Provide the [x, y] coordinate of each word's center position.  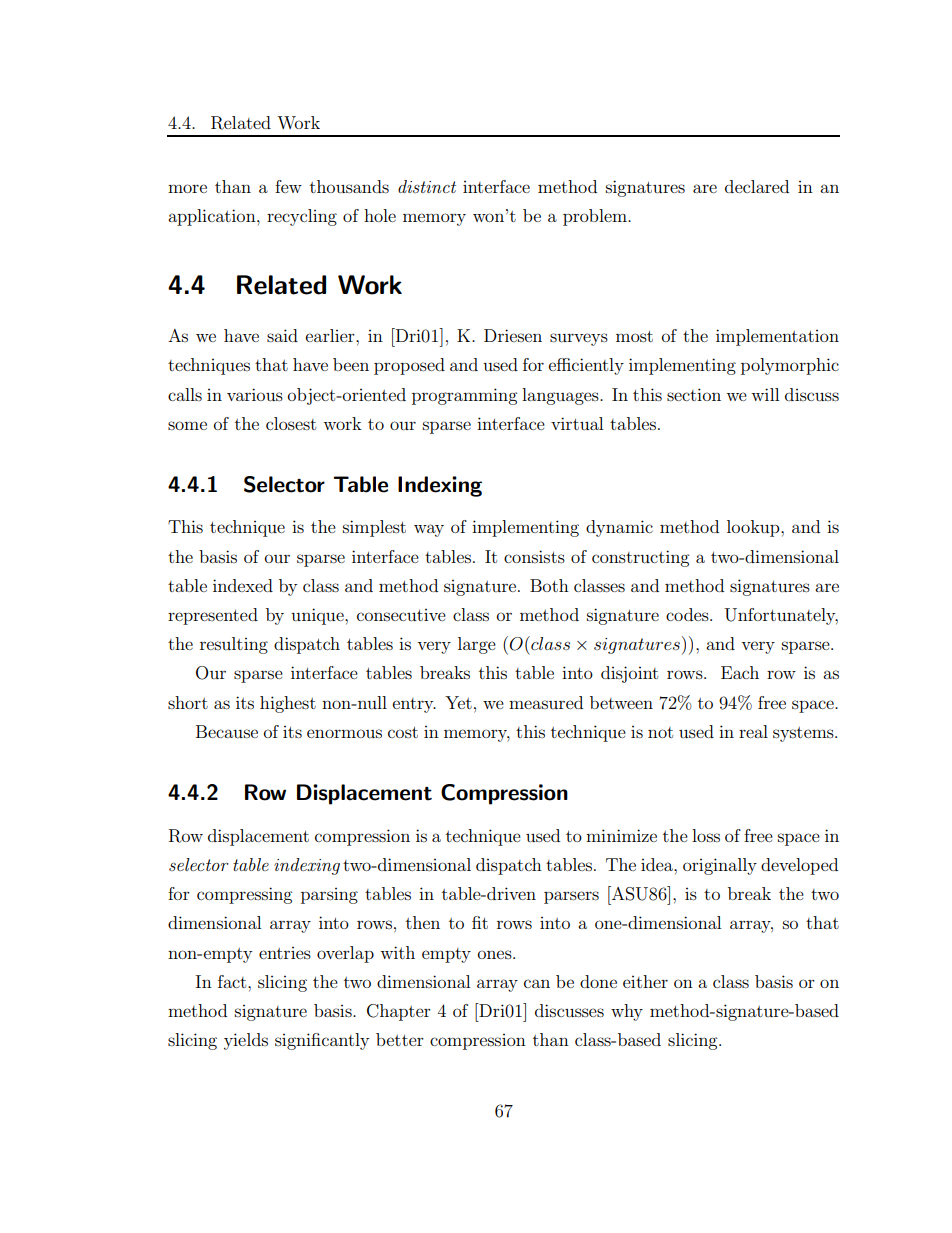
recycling [302, 217]
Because [227, 731]
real [753, 731]
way [429, 530]
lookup [754, 528]
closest [291, 423]
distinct [427, 186]
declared [757, 186]
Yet [458, 702]
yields [246, 1041]
